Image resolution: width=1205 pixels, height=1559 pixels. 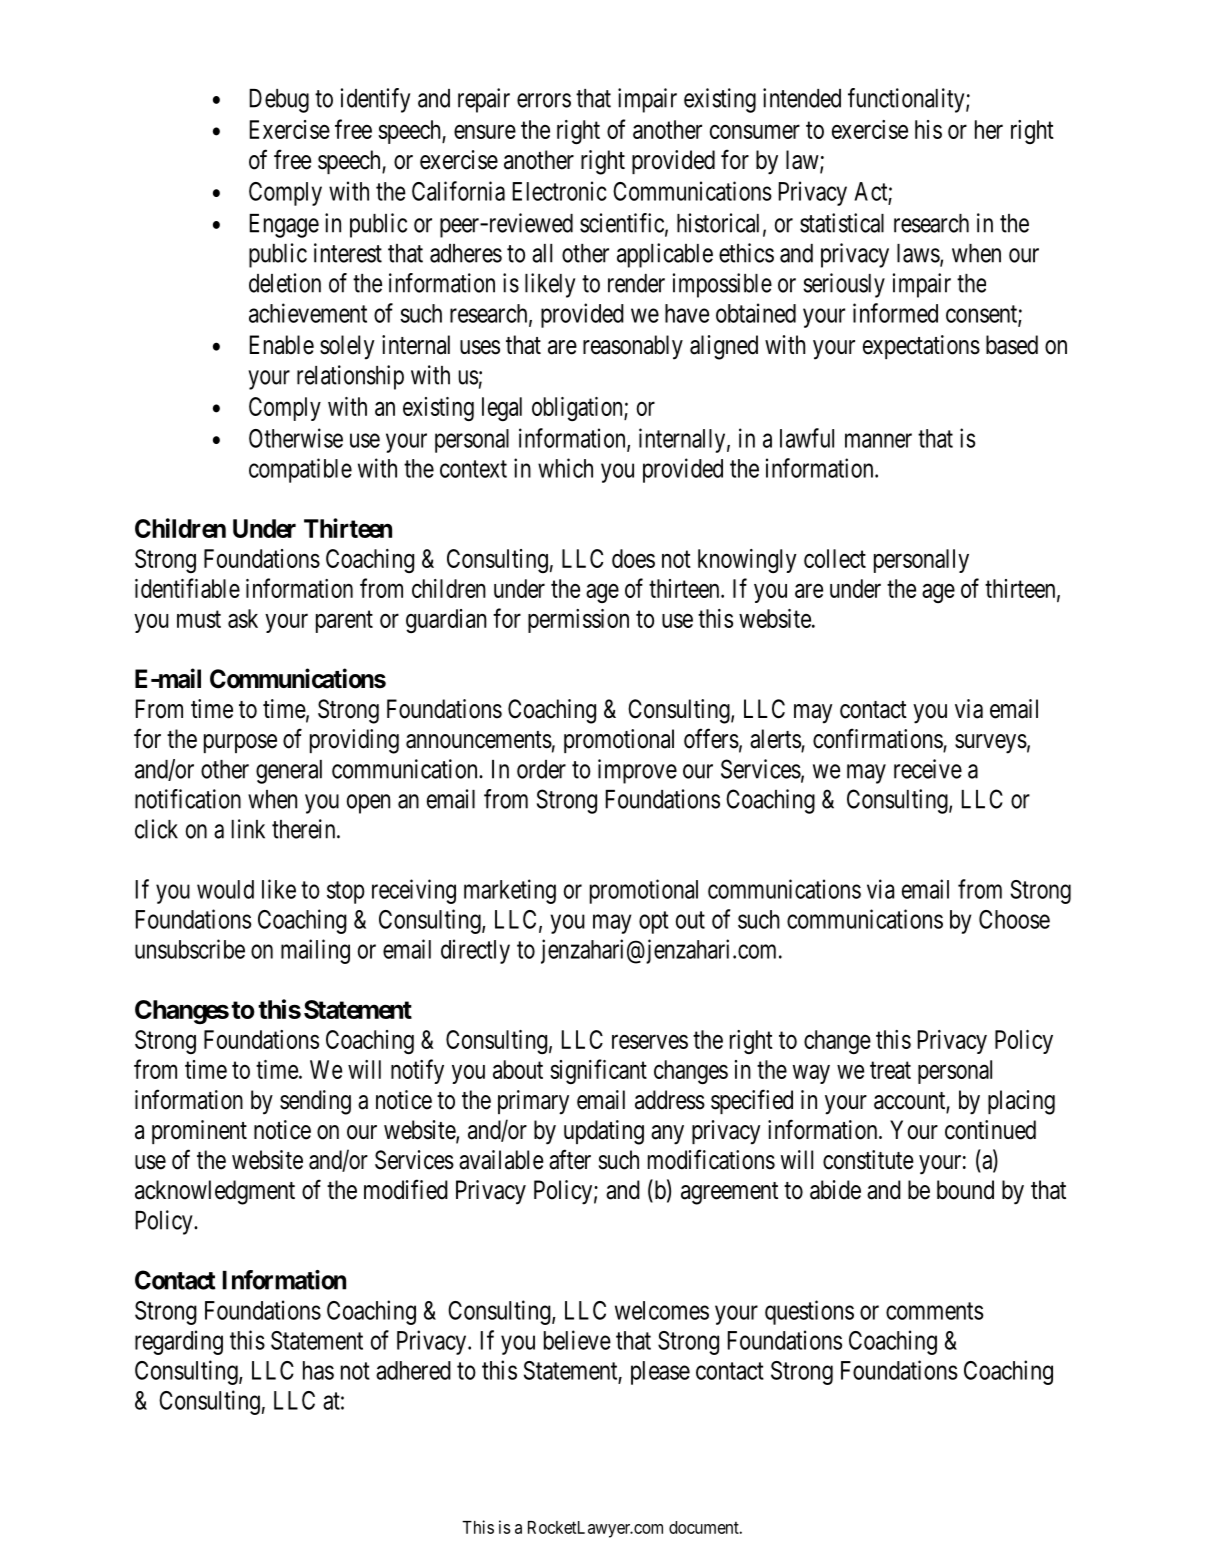 I want to click on sending, so click(x=315, y=1102).
